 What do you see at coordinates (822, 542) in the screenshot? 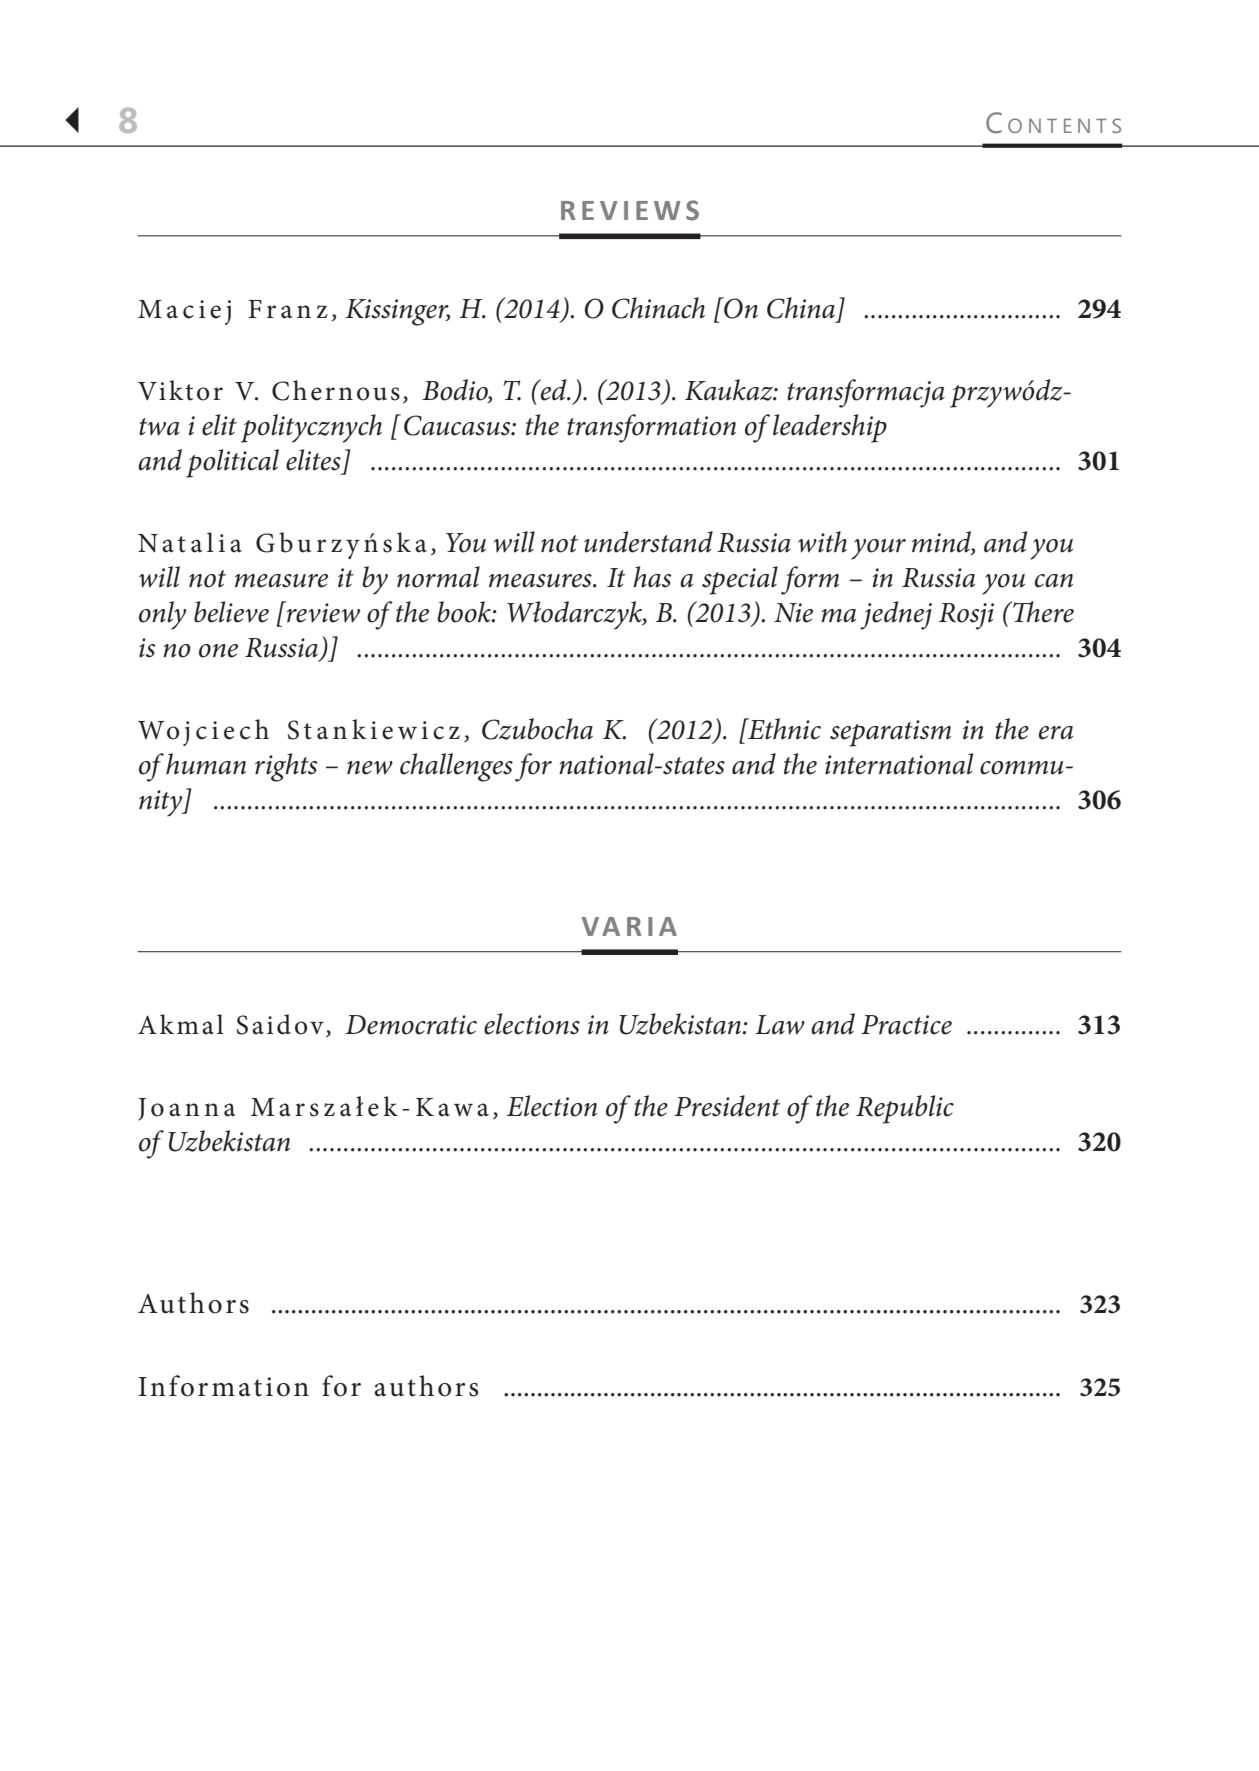
I see `with` at bounding box center [822, 542].
